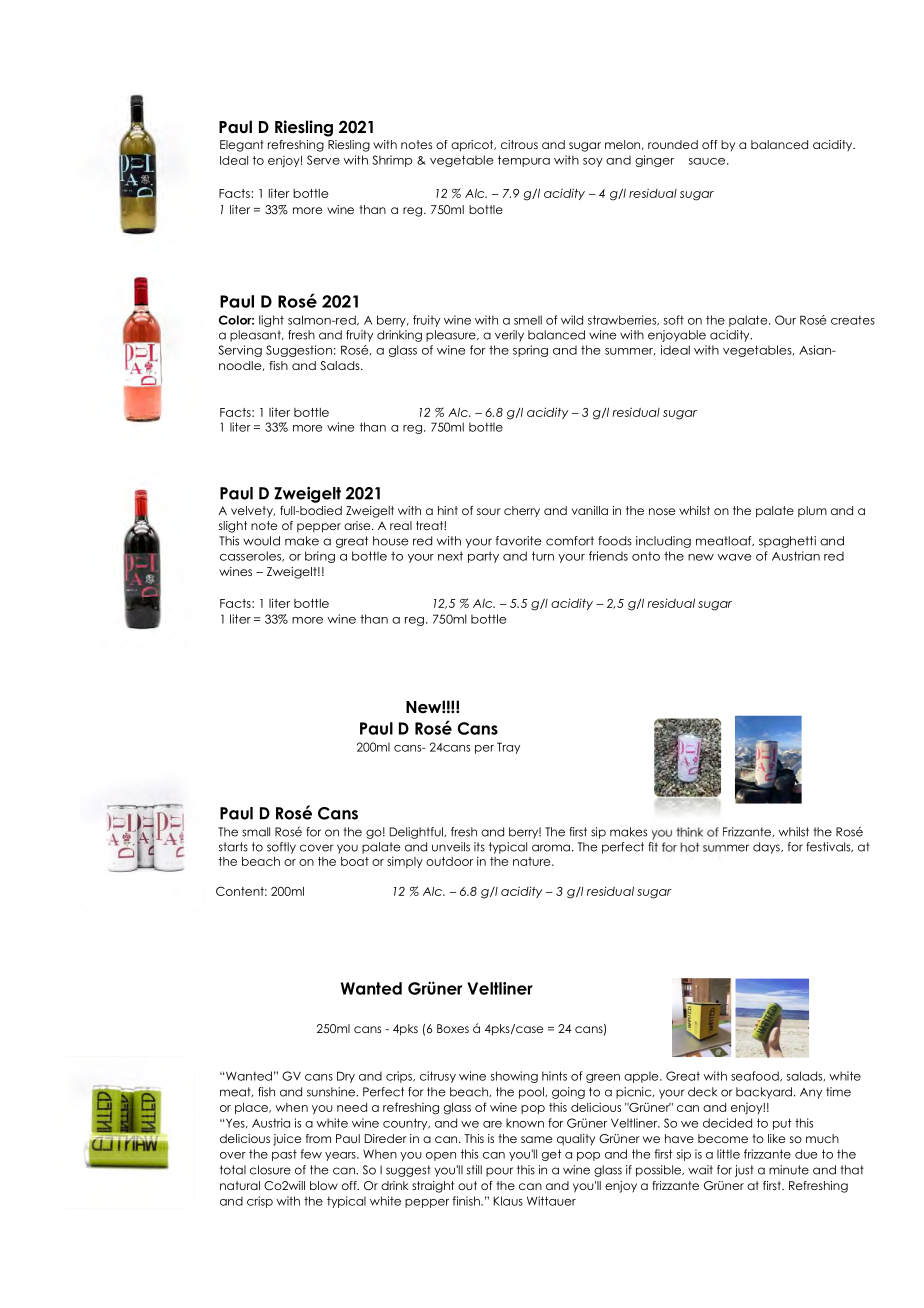 Image resolution: width=924 pixels, height=1308 pixels. I want to click on Serve, so click(323, 160).
